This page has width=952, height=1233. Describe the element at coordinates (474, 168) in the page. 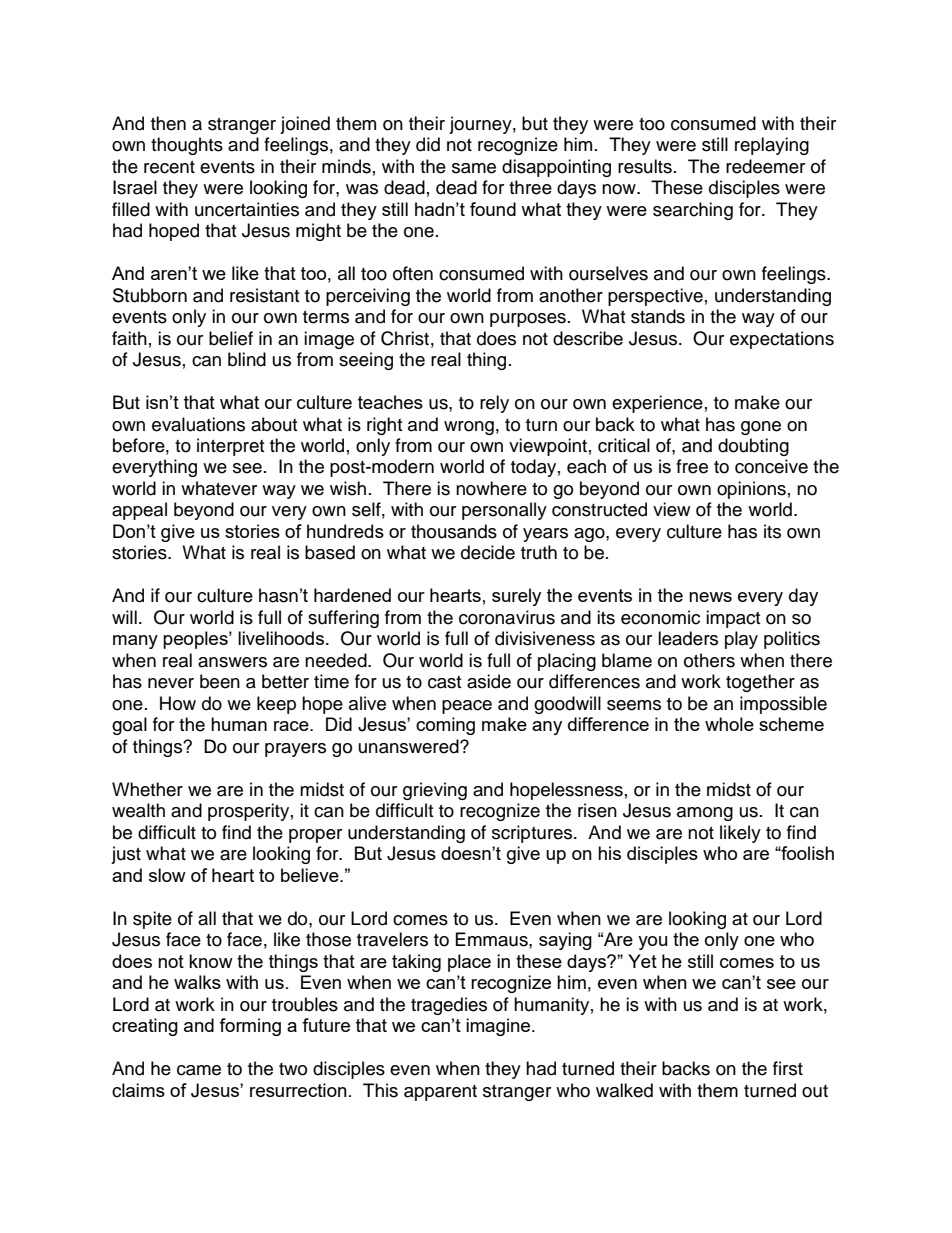

I see `same` at that location.
